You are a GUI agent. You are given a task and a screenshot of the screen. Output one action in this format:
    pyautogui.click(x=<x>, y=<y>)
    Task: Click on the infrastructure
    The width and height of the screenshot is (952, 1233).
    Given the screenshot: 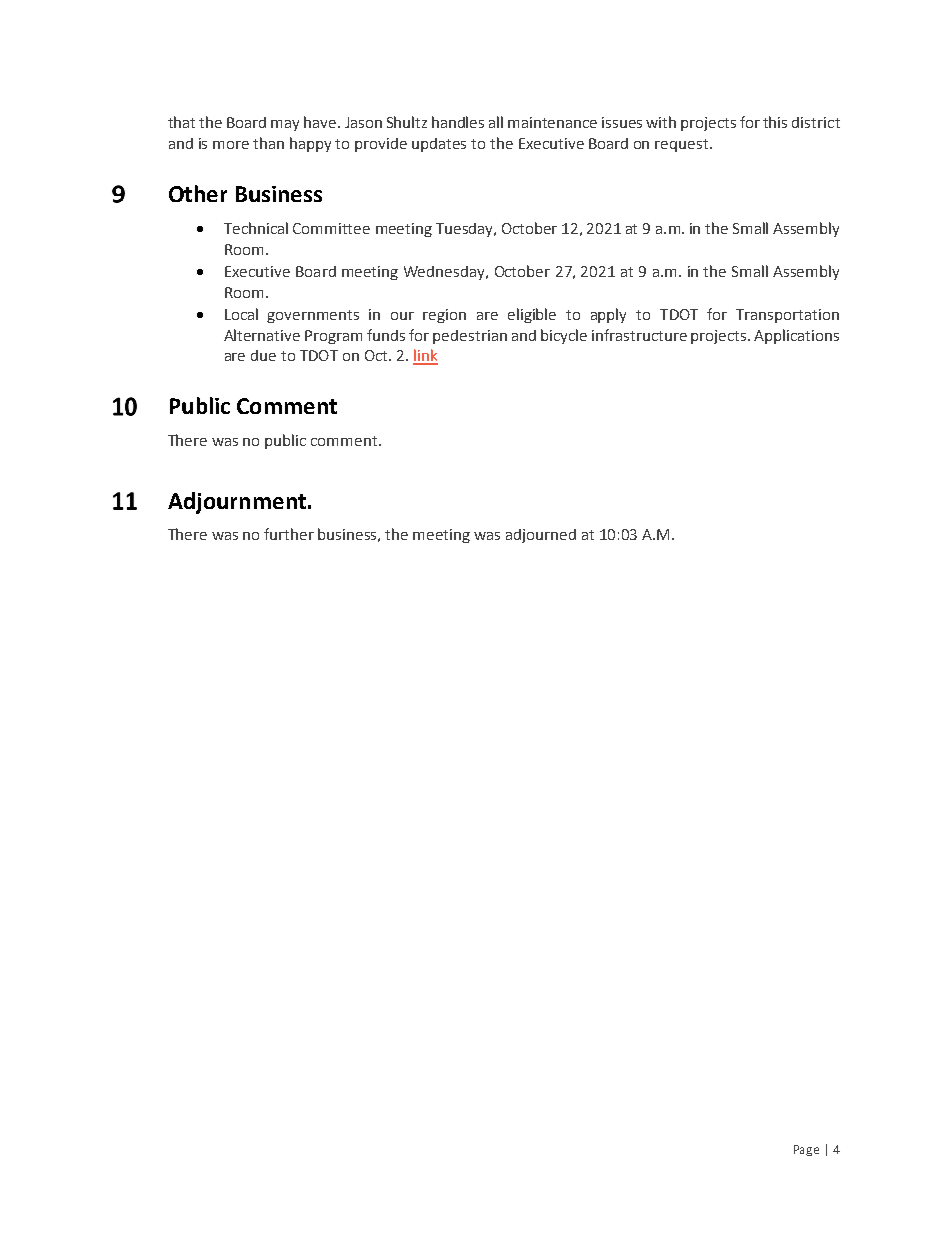 What is the action you would take?
    pyautogui.click(x=639, y=335)
